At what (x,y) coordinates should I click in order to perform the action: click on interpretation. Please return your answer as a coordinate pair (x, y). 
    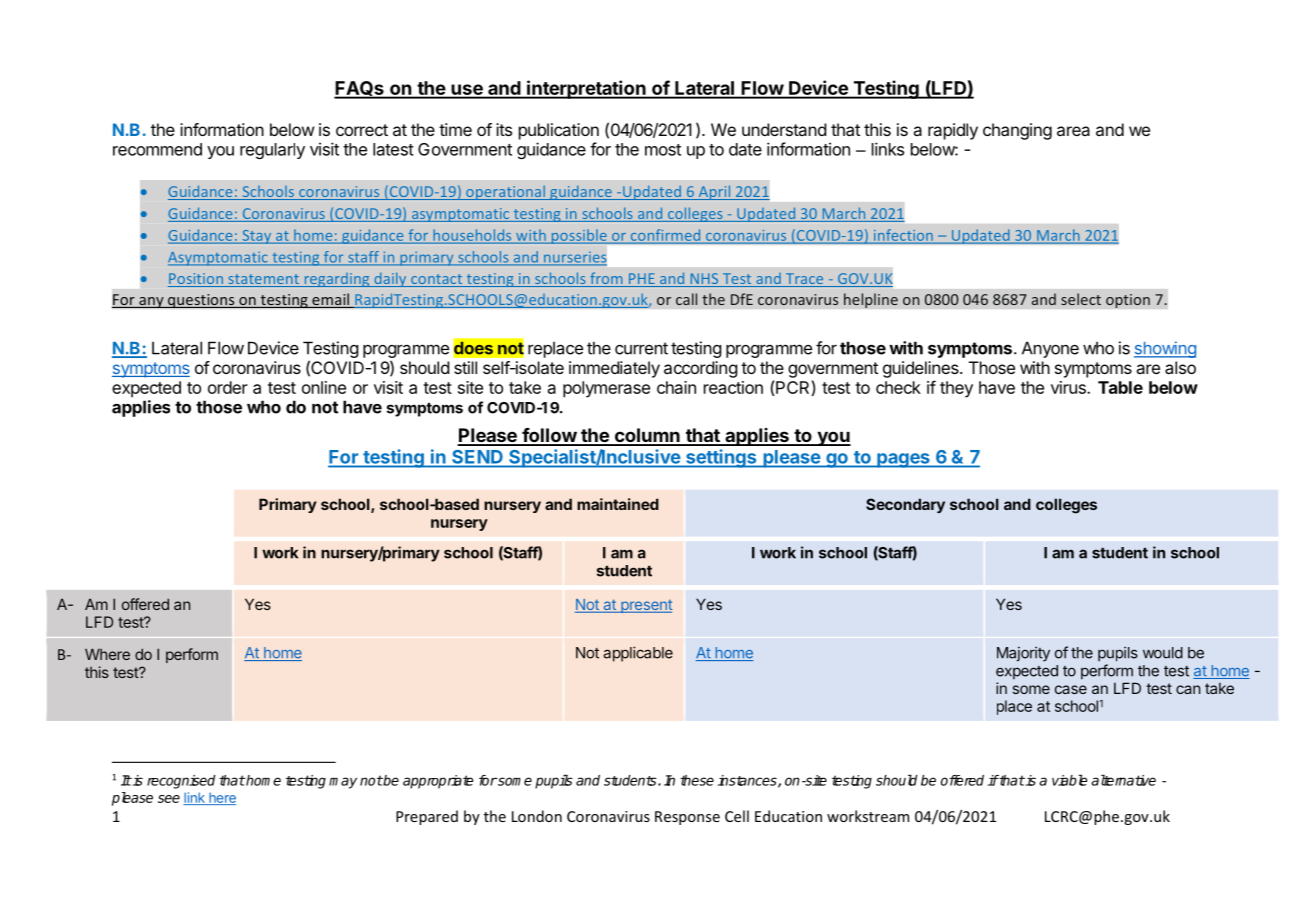
    Looking at the image, I should click on (586, 89).
